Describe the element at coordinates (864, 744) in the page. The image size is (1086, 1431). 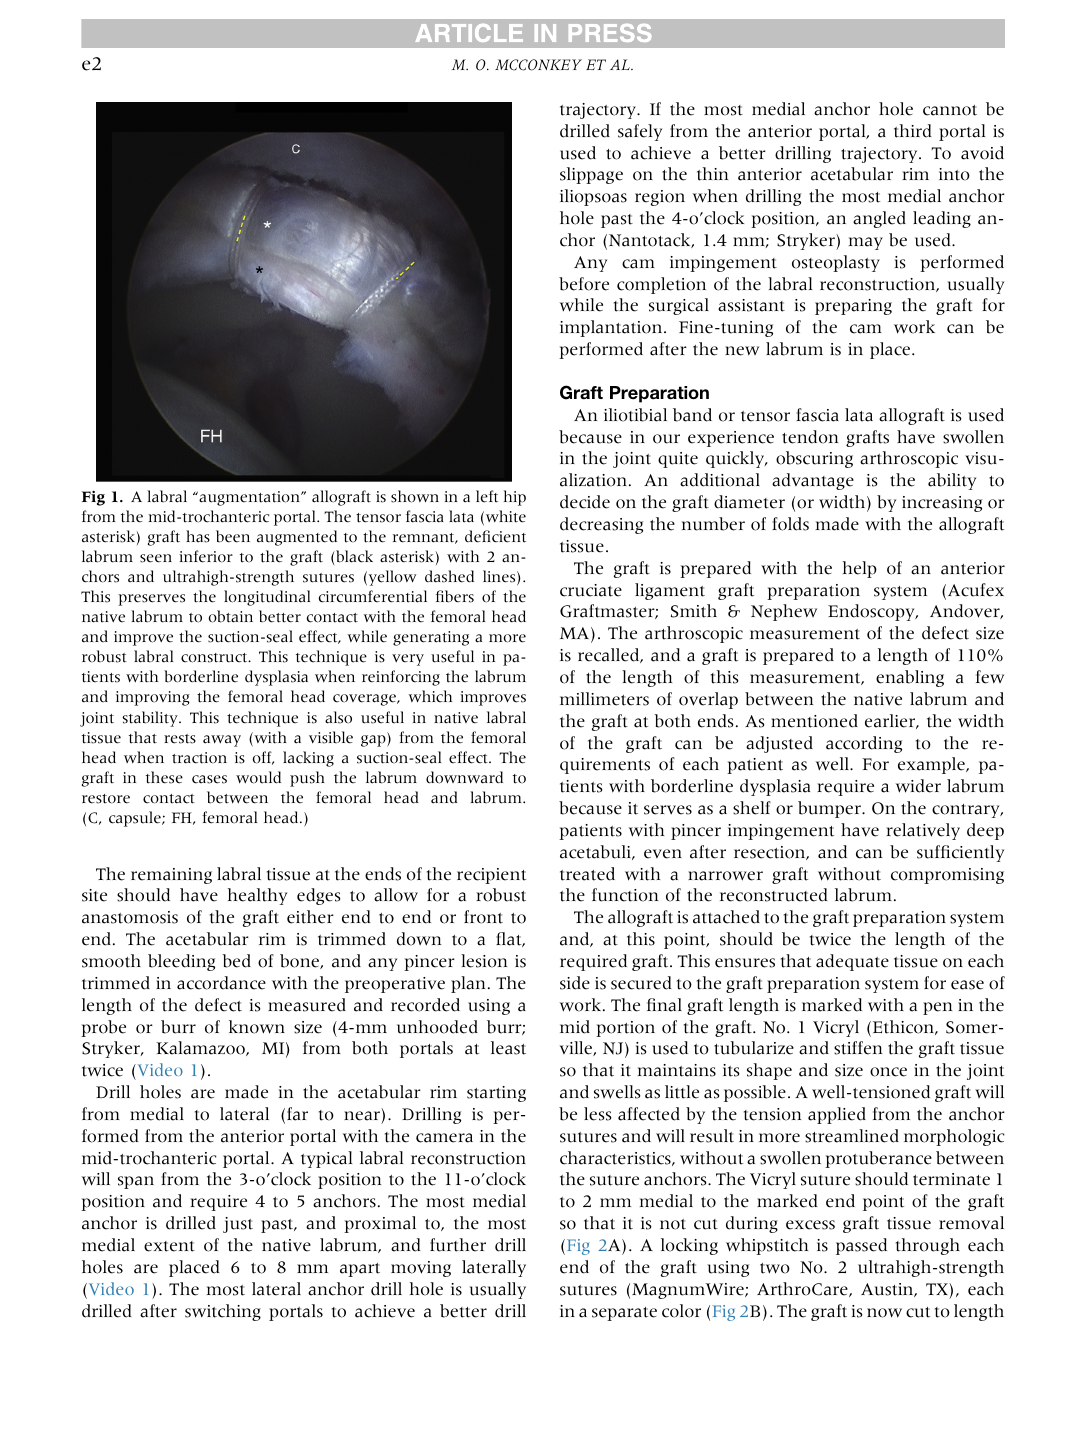
I see `according` at that location.
